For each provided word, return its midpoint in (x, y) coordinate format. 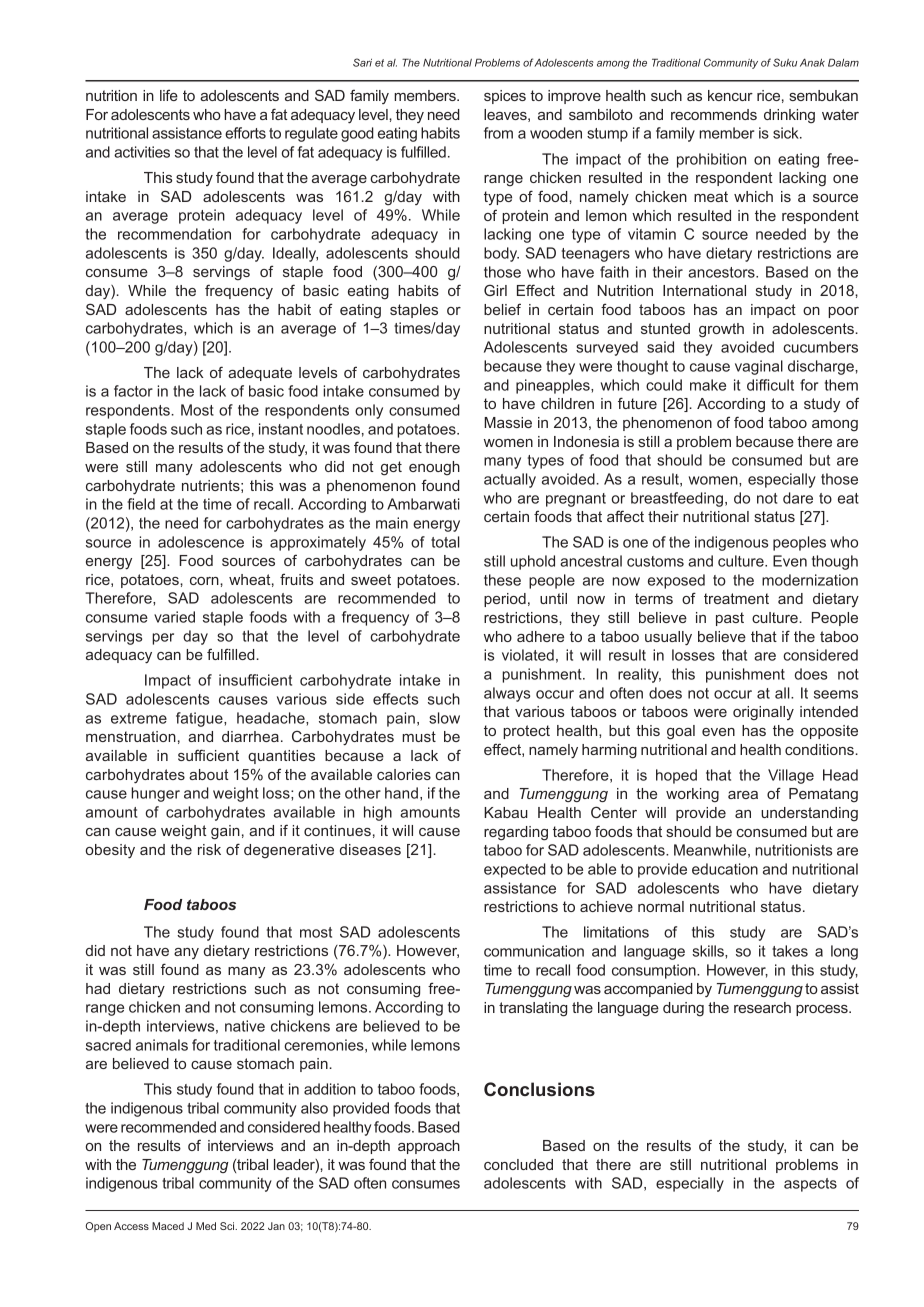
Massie (508, 422)
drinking (789, 116)
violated (528, 655)
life (169, 95)
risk (209, 849)
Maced (168, 1226)
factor (133, 391)
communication (534, 951)
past (730, 619)
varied (174, 617)
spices (505, 97)
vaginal (759, 367)
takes (790, 951)
